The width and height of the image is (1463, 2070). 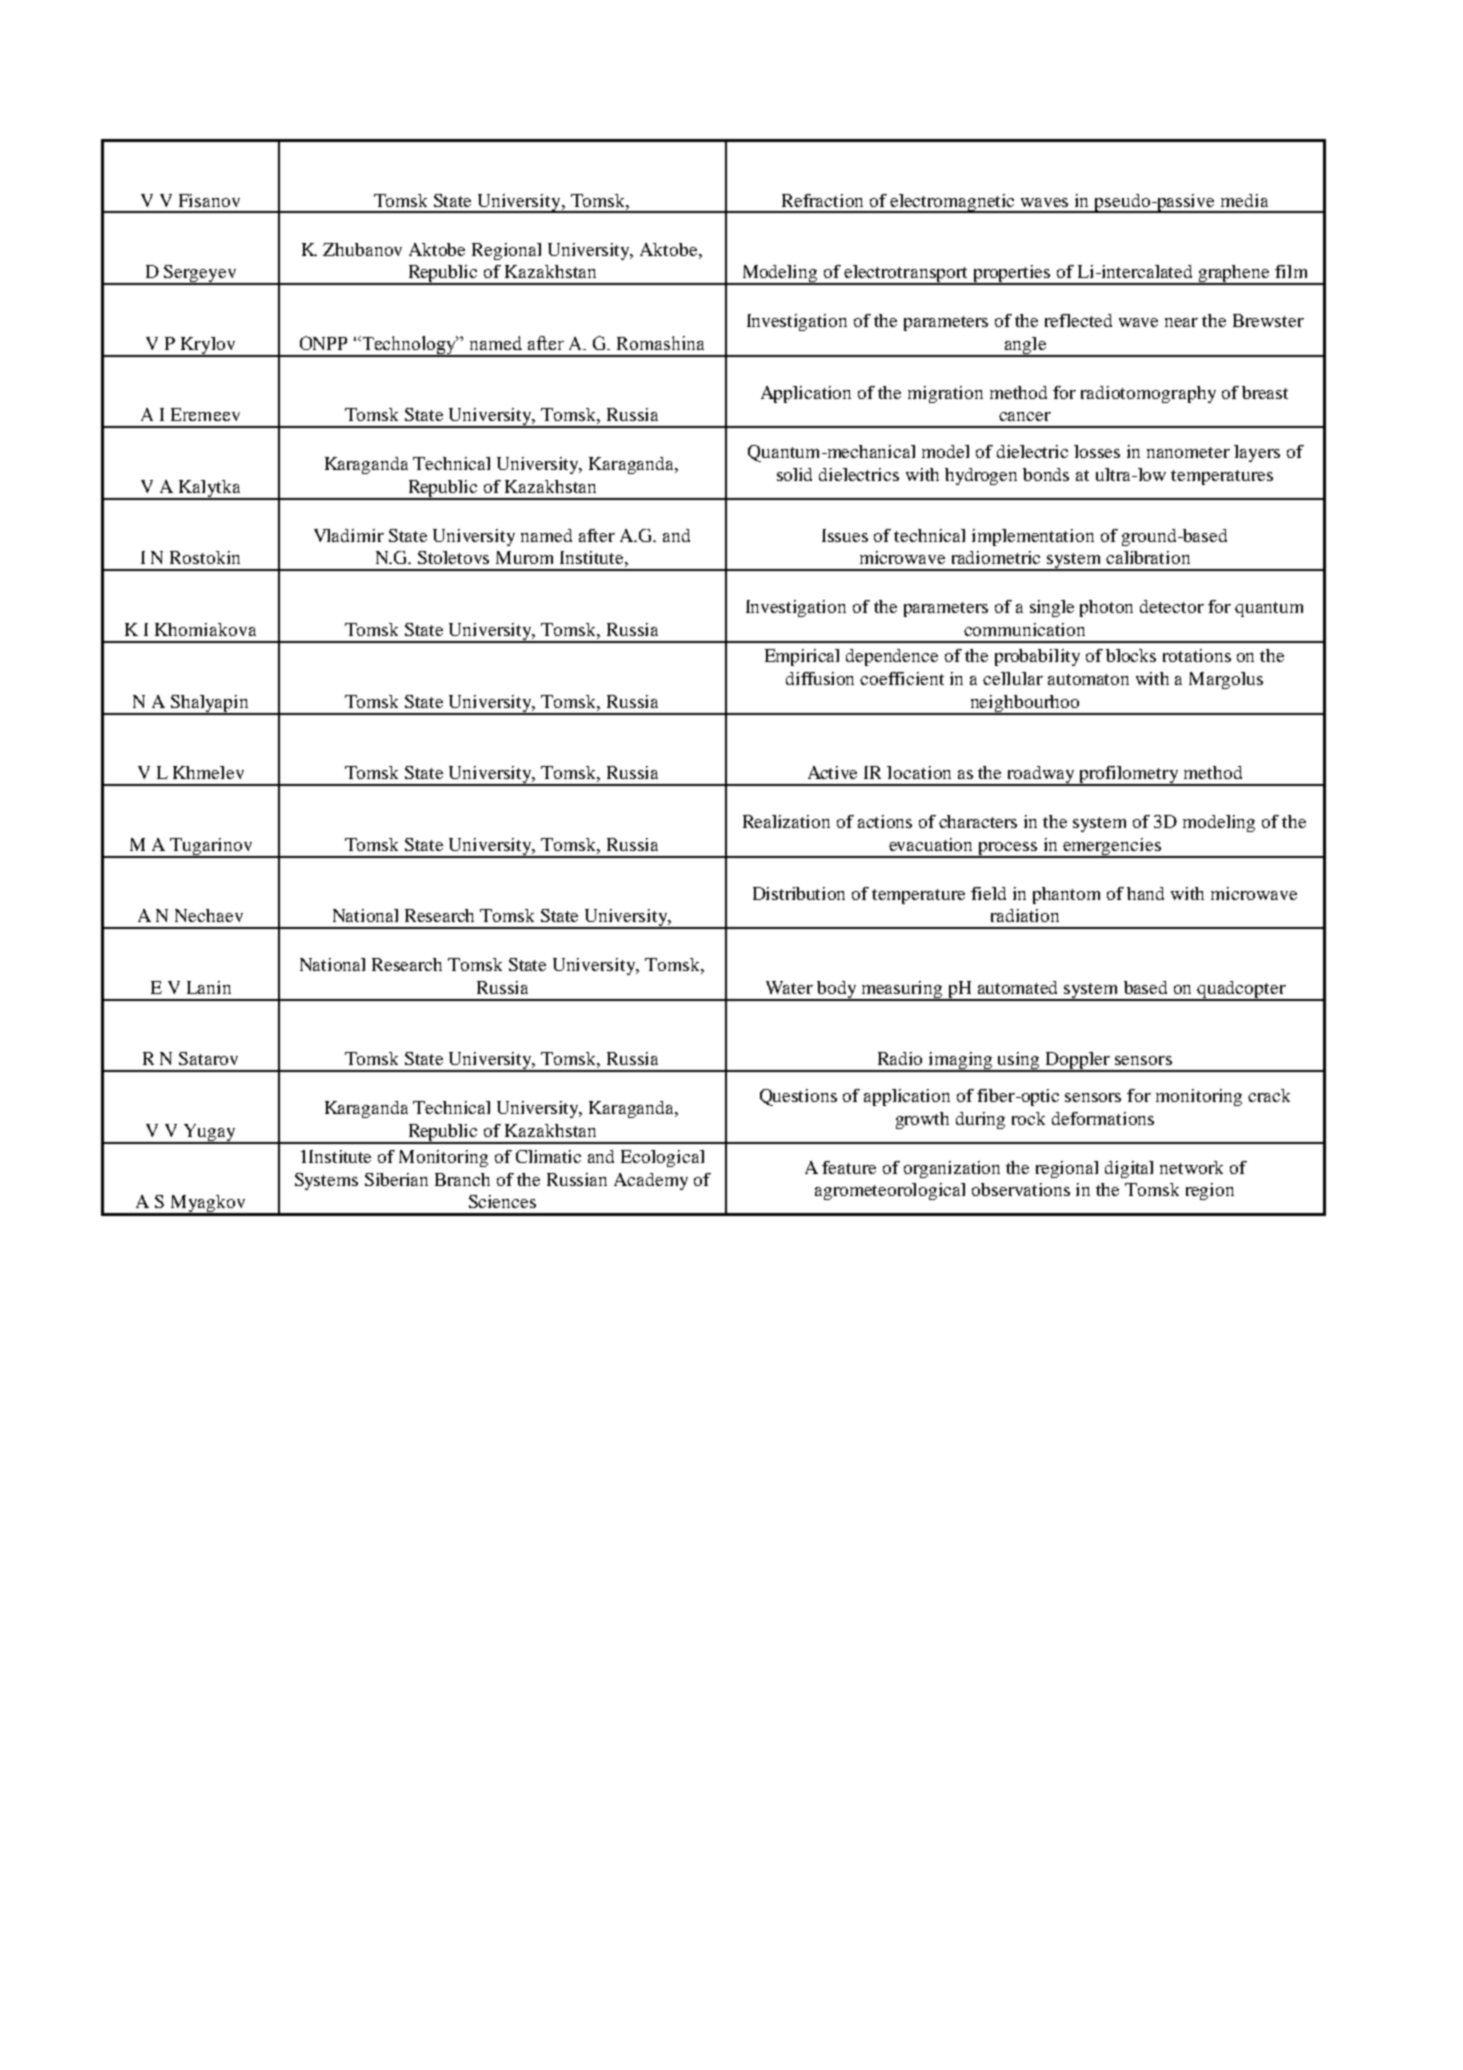 What do you see at coordinates (845, 535) in the image?
I see `Issues` at bounding box center [845, 535].
